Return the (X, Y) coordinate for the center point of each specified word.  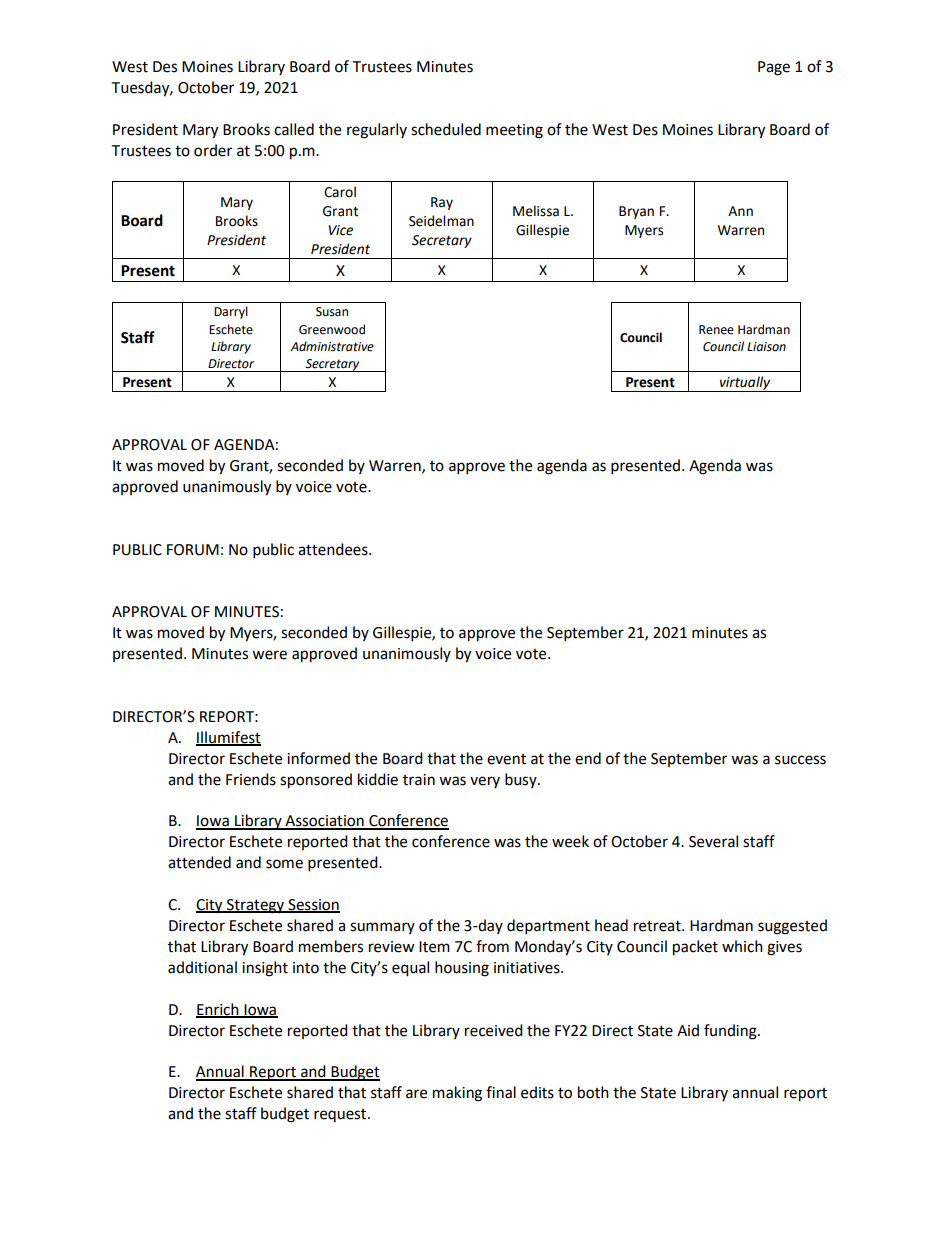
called (294, 129)
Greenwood (332, 329)
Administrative (332, 346)
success (800, 760)
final (501, 1092)
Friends (251, 779)
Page (774, 68)
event (506, 759)
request (341, 1115)
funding (731, 1032)
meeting (514, 131)
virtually (745, 384)
